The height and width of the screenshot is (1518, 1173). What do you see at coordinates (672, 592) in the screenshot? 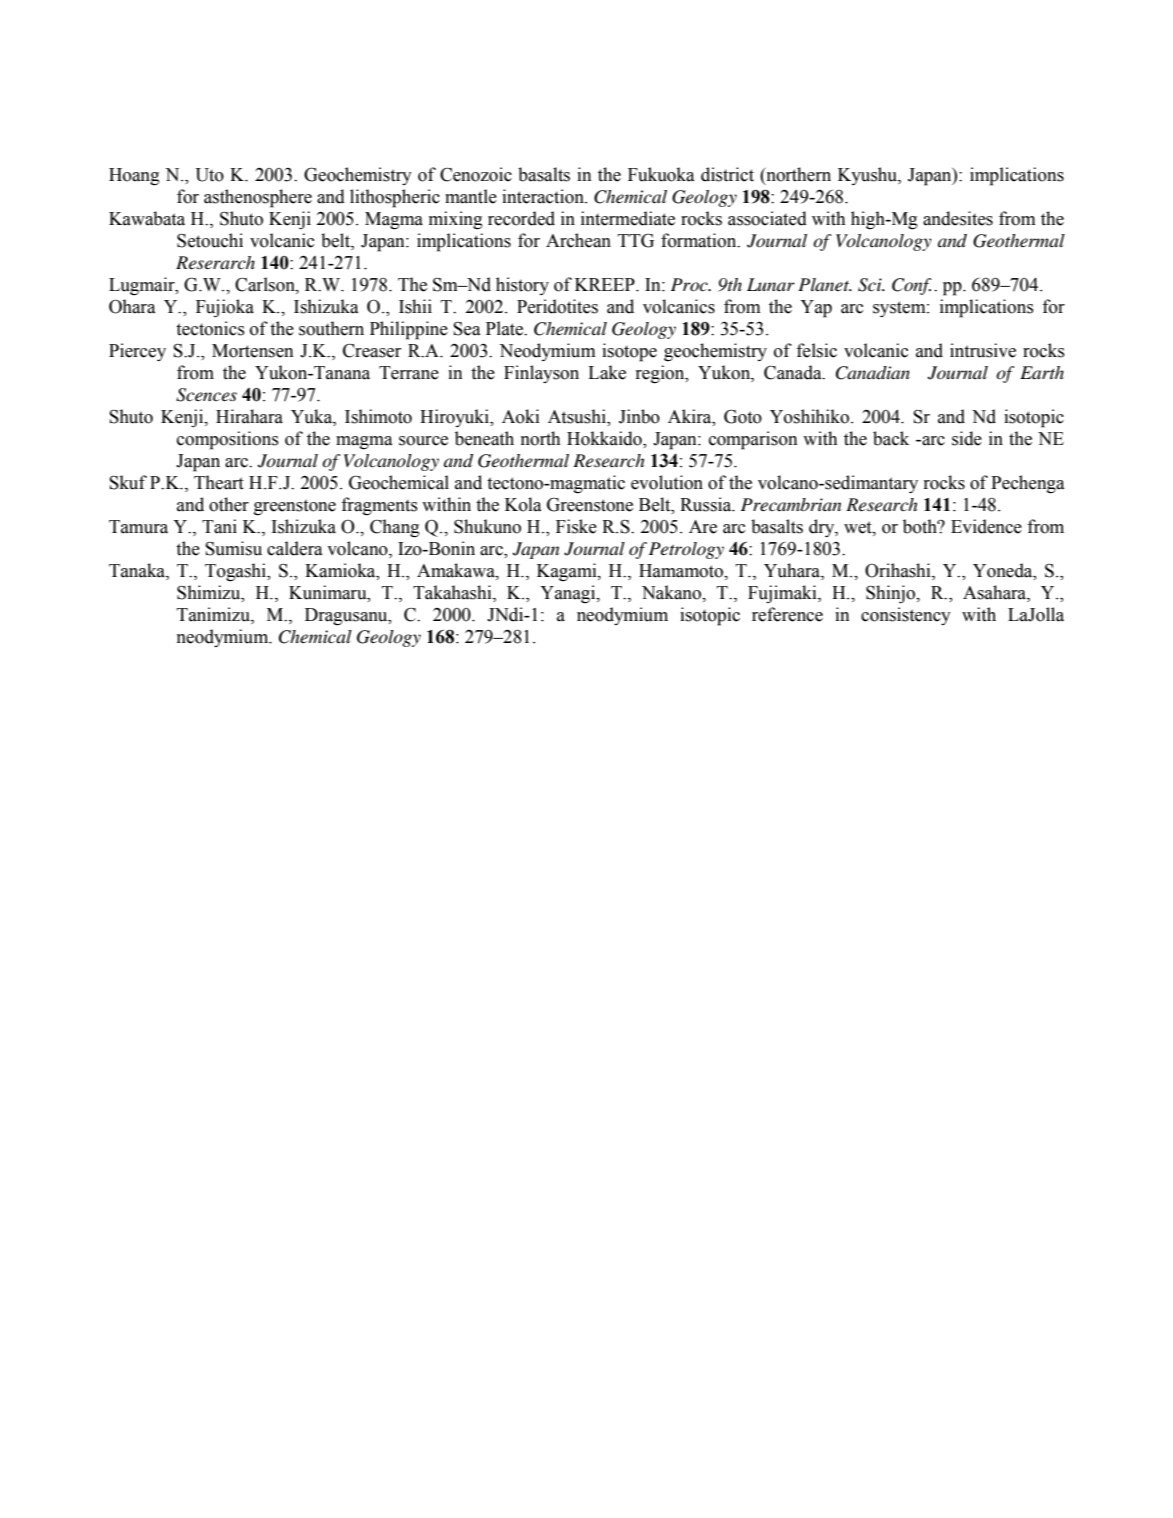
I see `Nakano` at bounding box center [672, 592].
